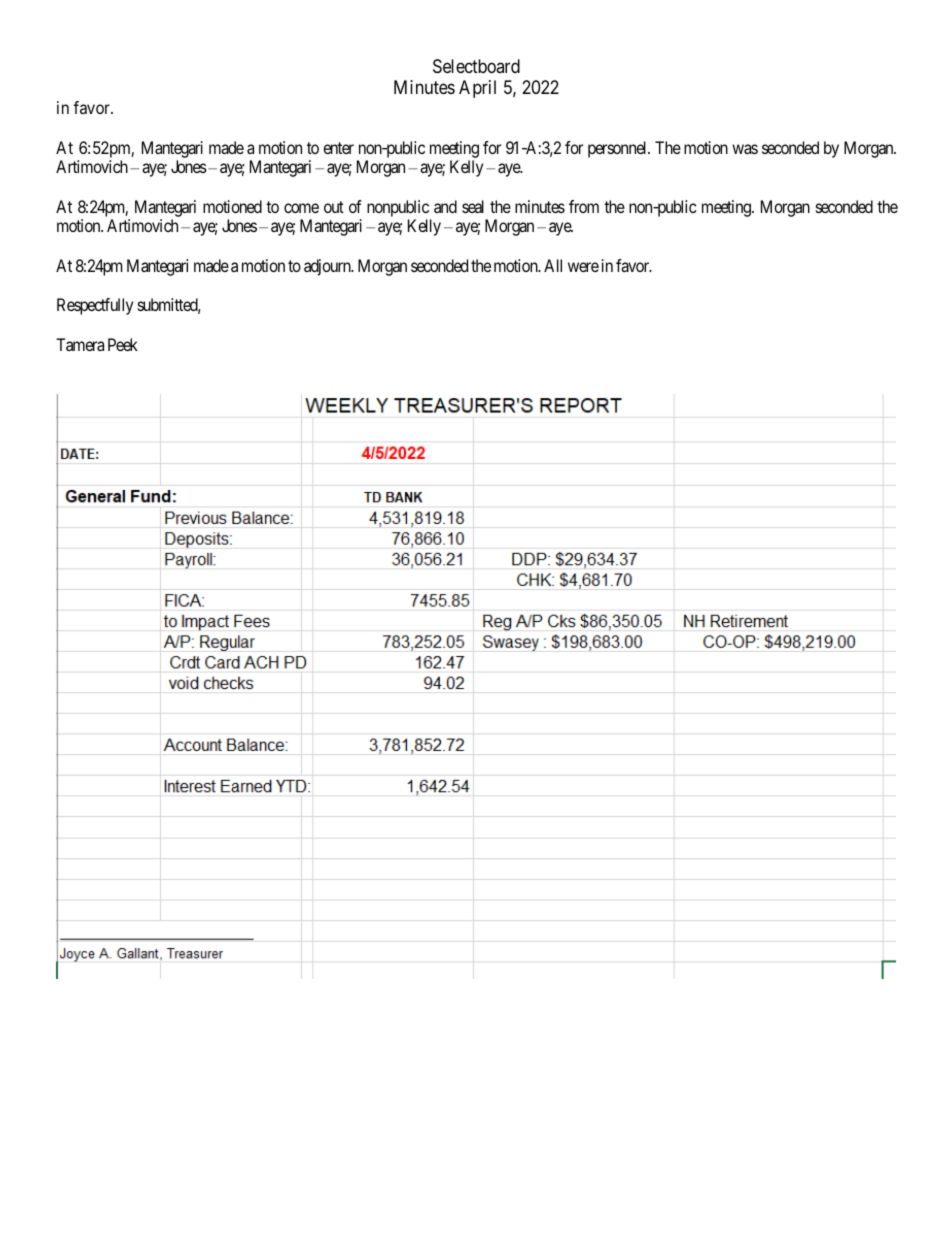 This image has width=952, height=1233. What do you see at coordinates (553, 265) in the image?
I see `All` at bounding box center [553, 265].
